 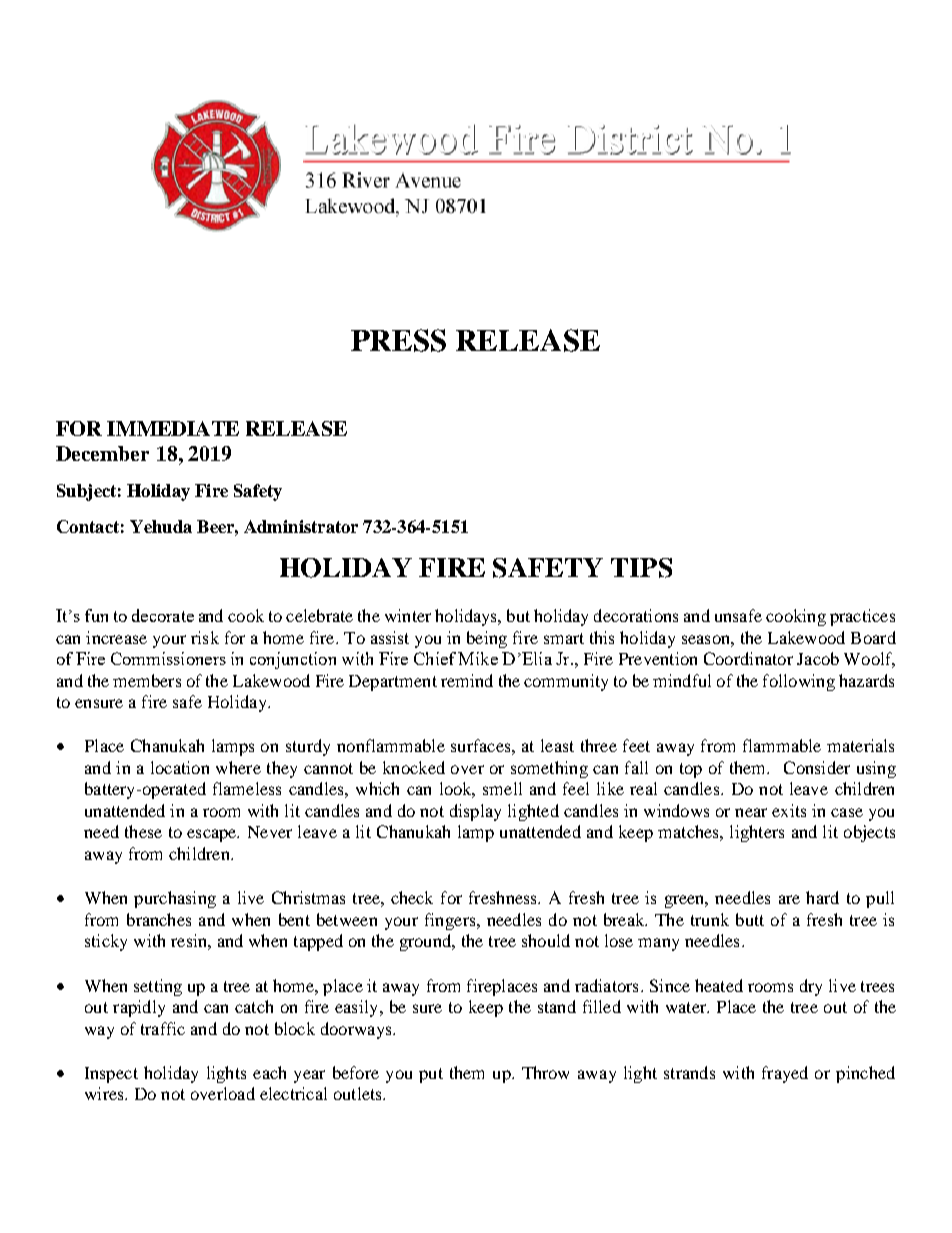 I want to click on IMMEDIATE, so click(x=173, y=428).
